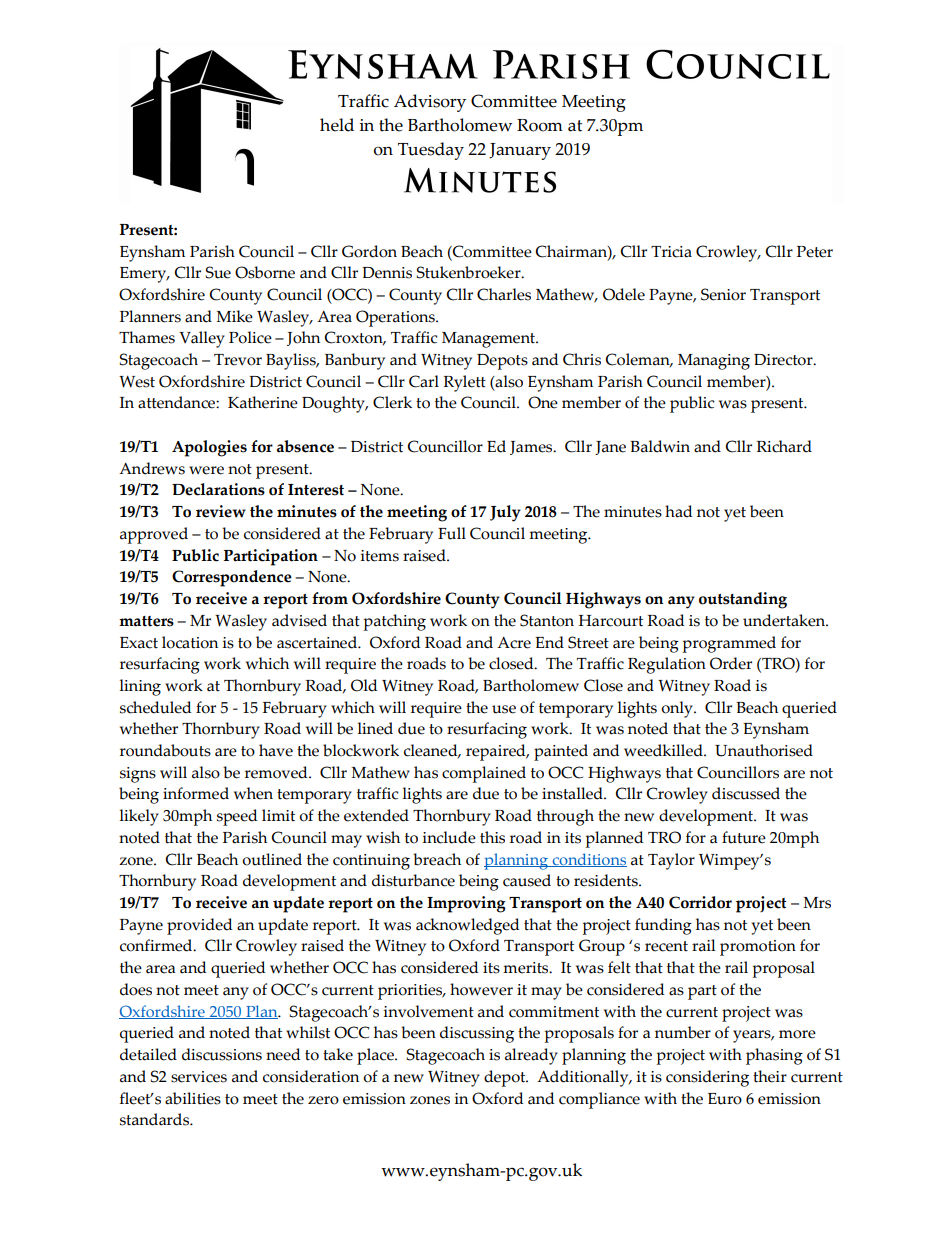  I want to click on Richard, so click(784, 446).
